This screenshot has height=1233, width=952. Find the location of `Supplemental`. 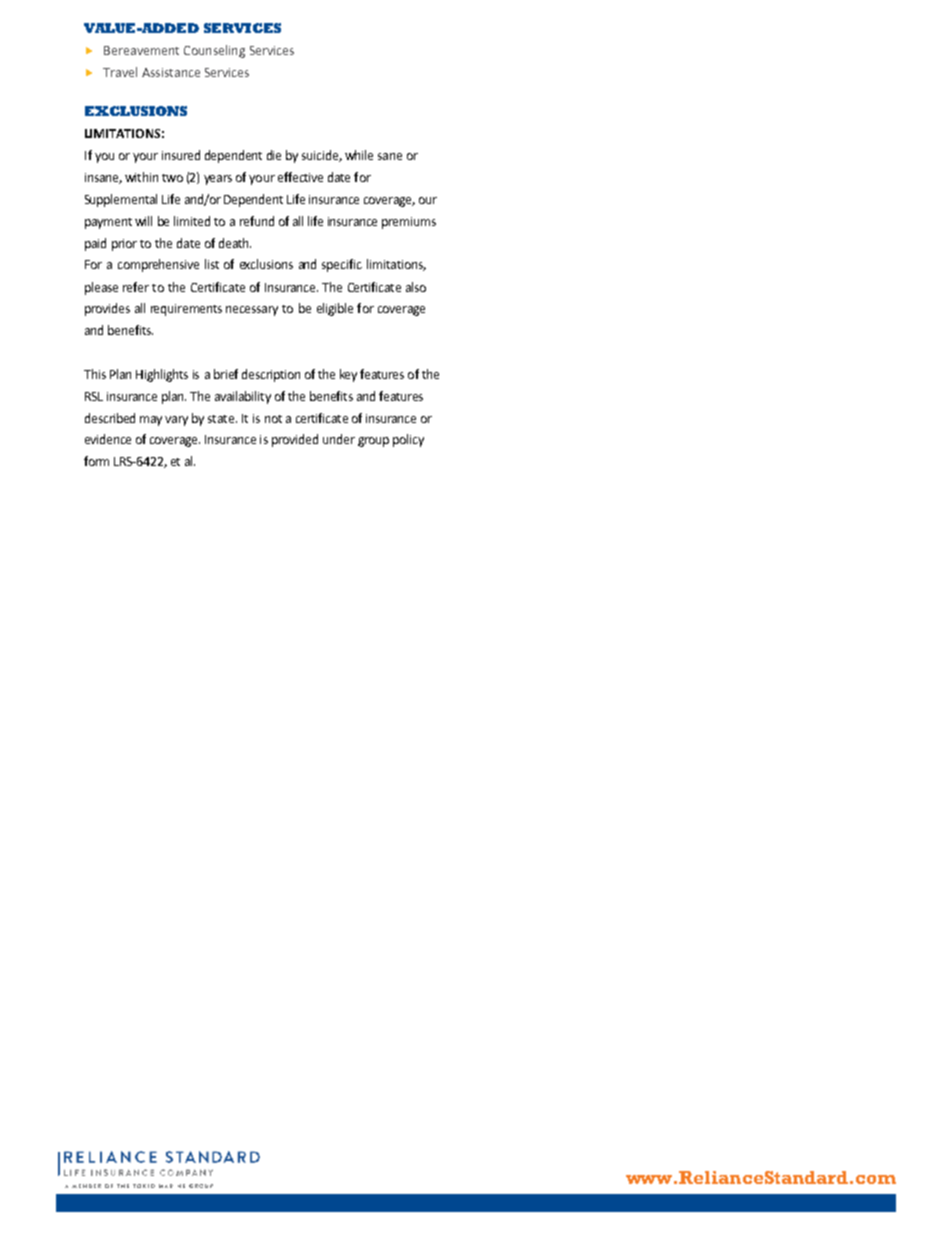

Supplemental is located at coordinates (121, 200).
